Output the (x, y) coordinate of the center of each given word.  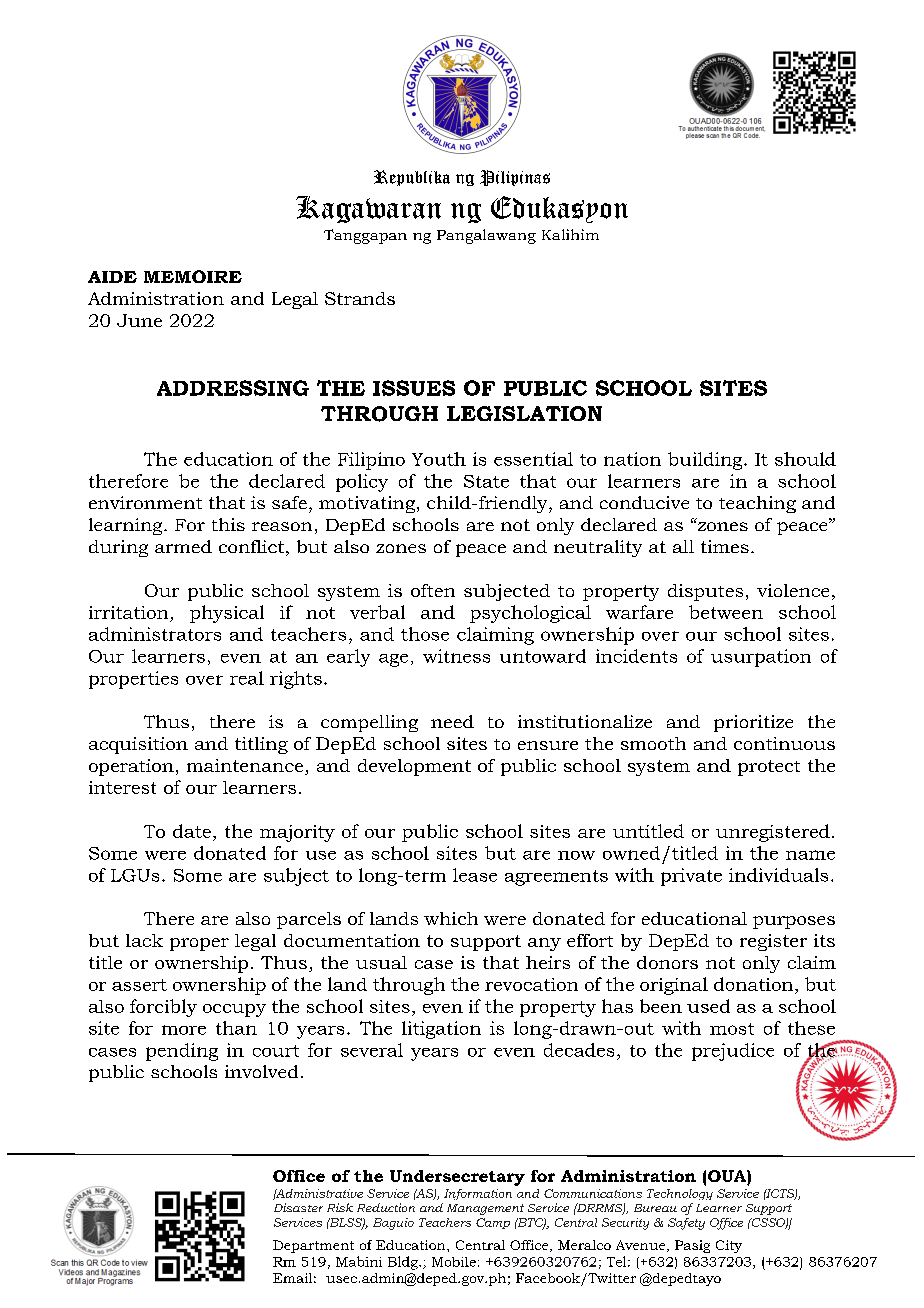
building (706, 461)
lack (144, 940)
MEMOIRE (193, 276)
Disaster (298, 1207)
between (726, 612)
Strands (360, 298)
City (729, 1246)
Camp (493, 1223)
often (433, 590)
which (451, 918)
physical (227, 614)
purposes (794, 922)
